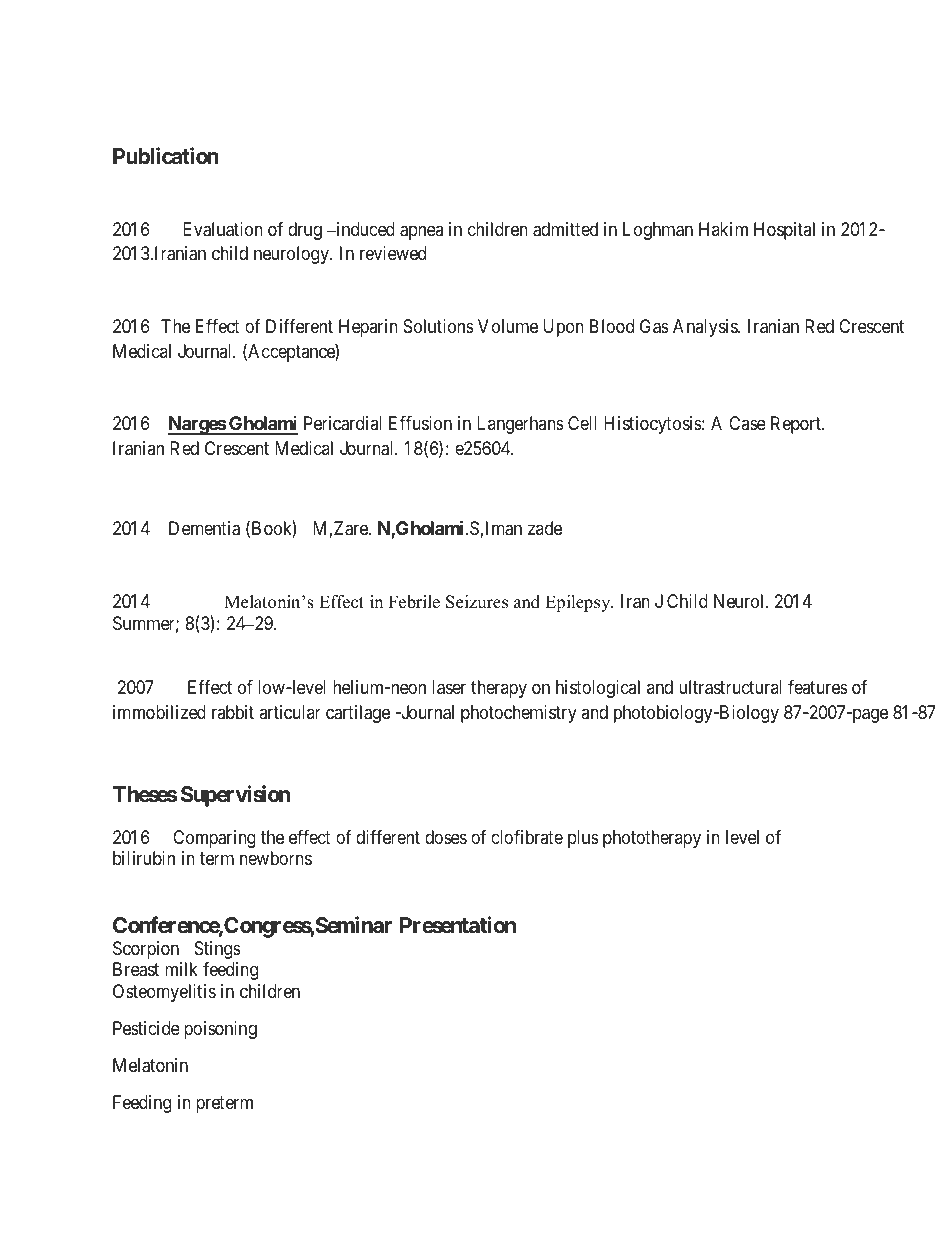  What do you see at coordinates (477, 602) in the screenshot?
I see `Seizures` at bounding box center [477, 602].
